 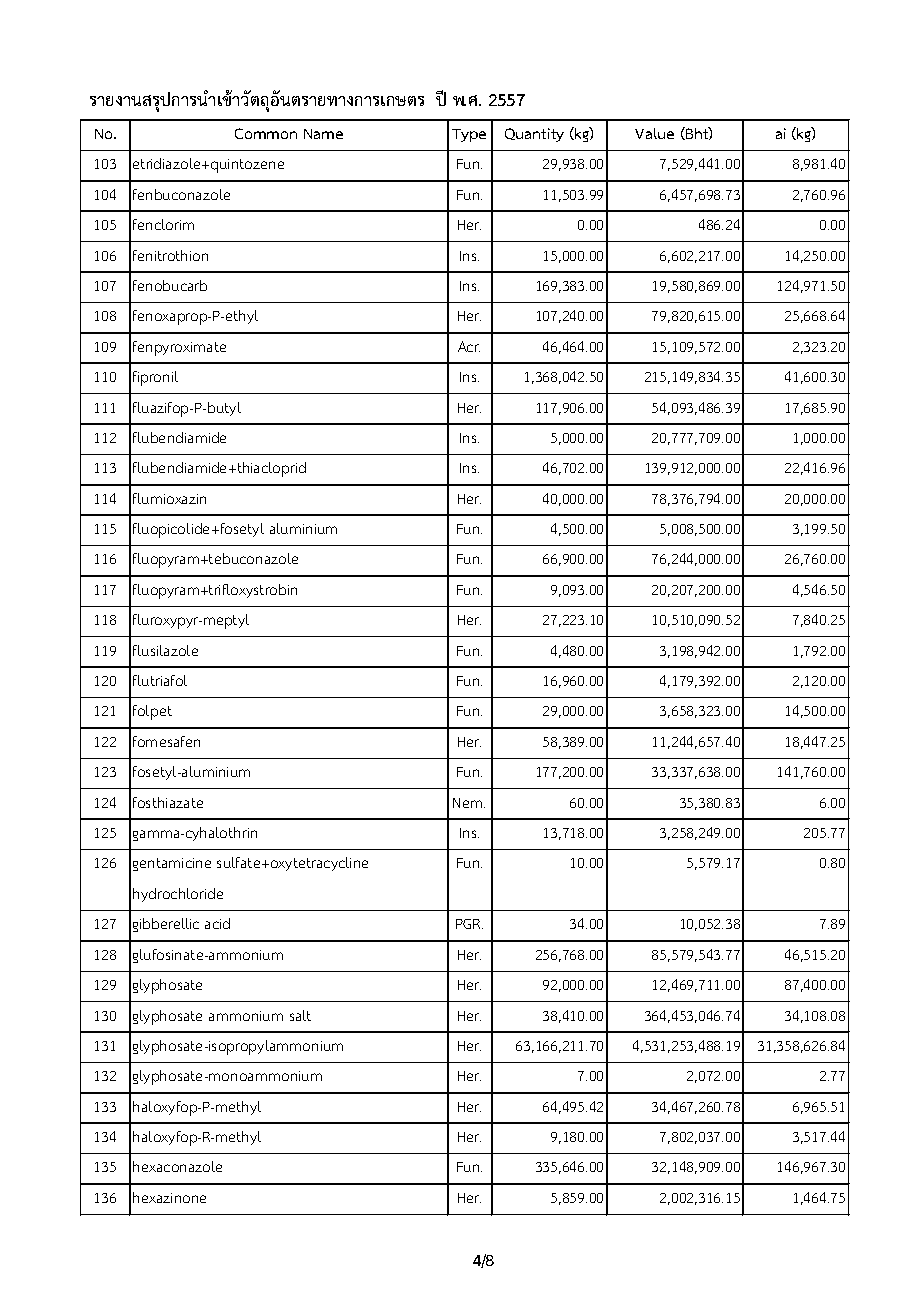 What do you see at coordinates (469, 803) in the screenshot?
I see `Nem` at bounding box center [469, 803].
